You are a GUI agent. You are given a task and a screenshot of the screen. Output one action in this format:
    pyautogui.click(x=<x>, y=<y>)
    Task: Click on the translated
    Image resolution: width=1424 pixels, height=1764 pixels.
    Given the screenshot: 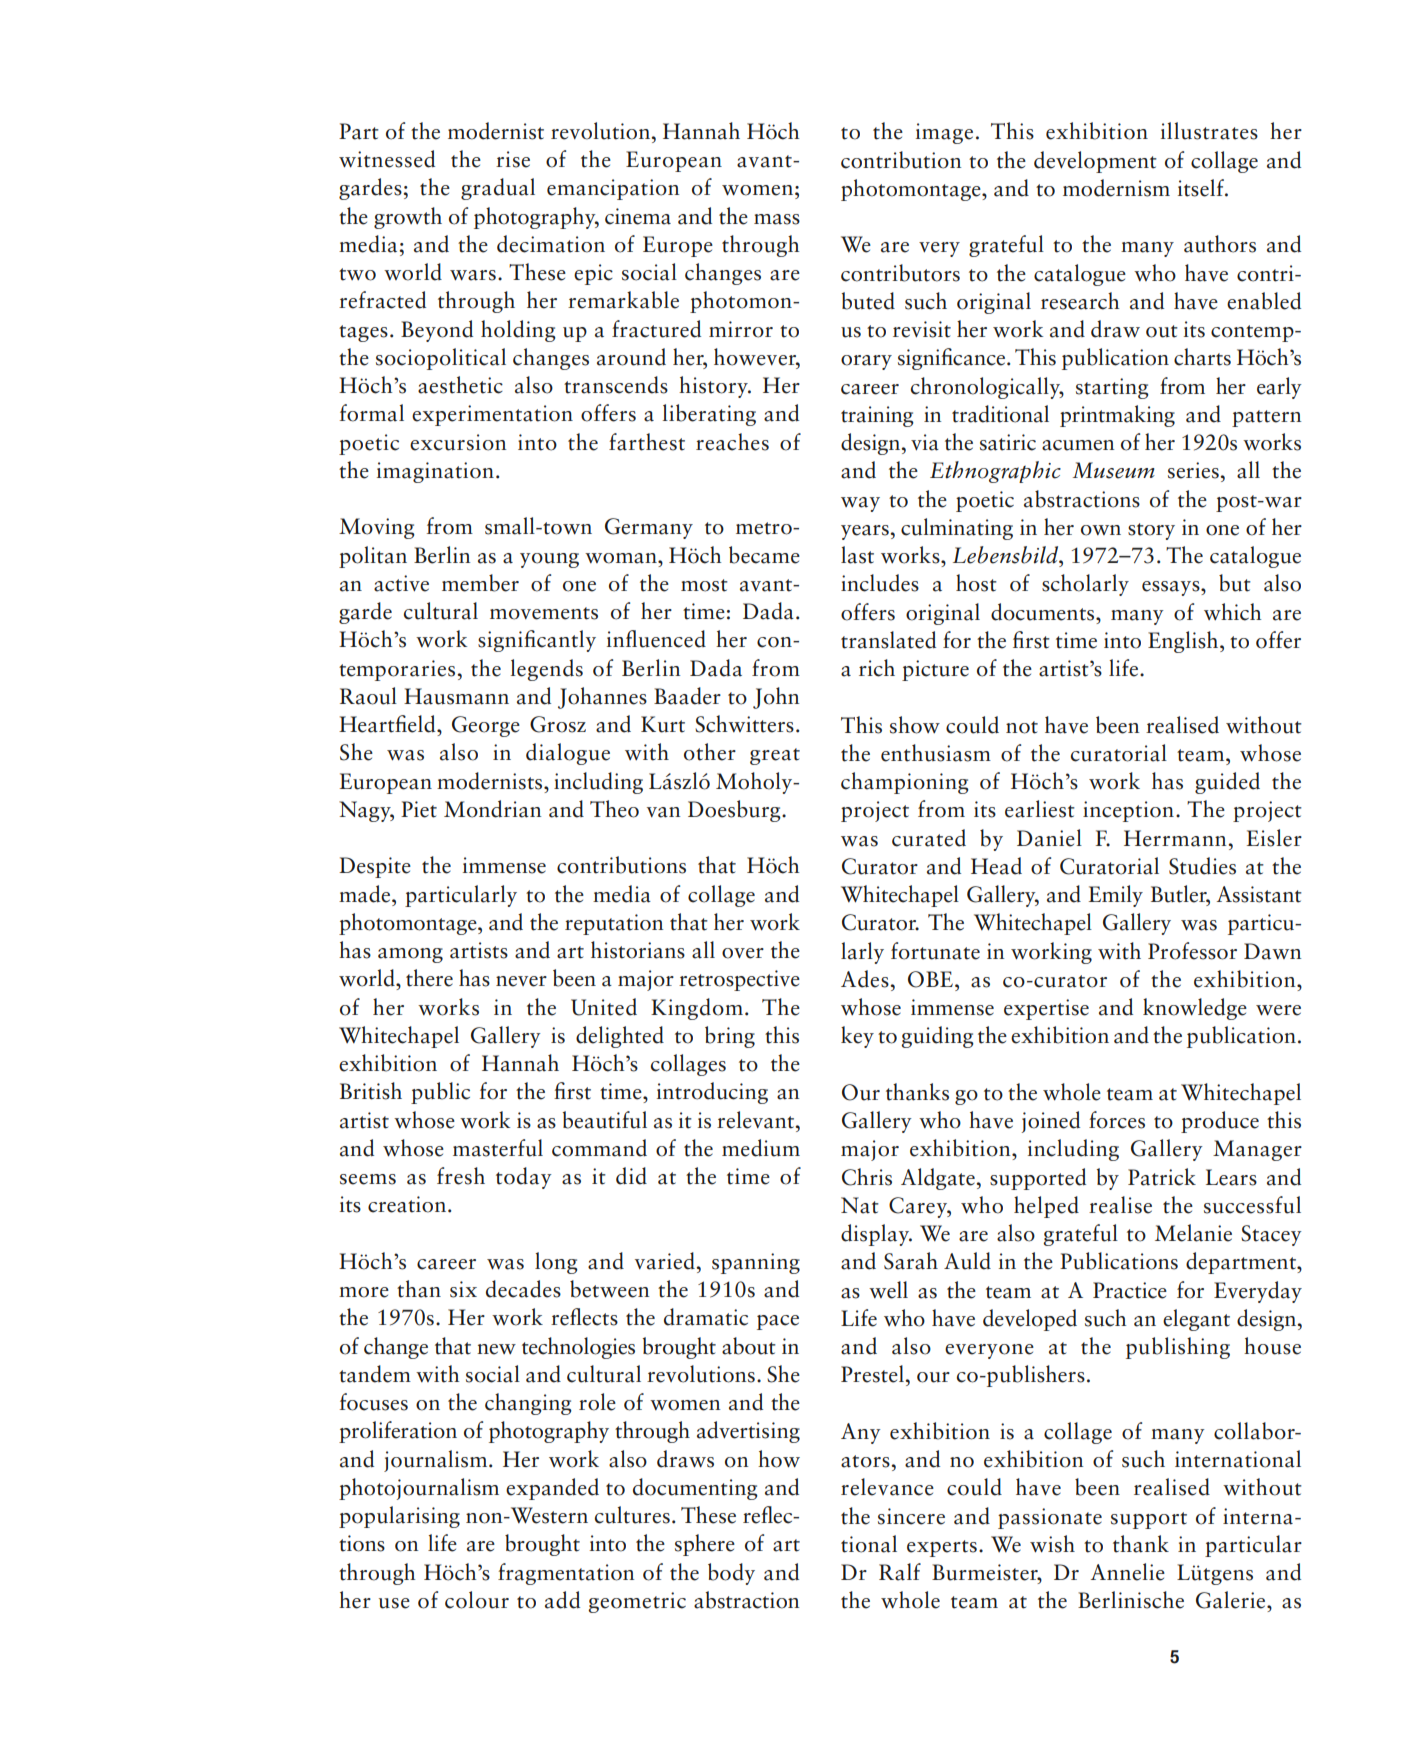 What is the action you would take?
    pyautogui.click(x=888, y=640)
